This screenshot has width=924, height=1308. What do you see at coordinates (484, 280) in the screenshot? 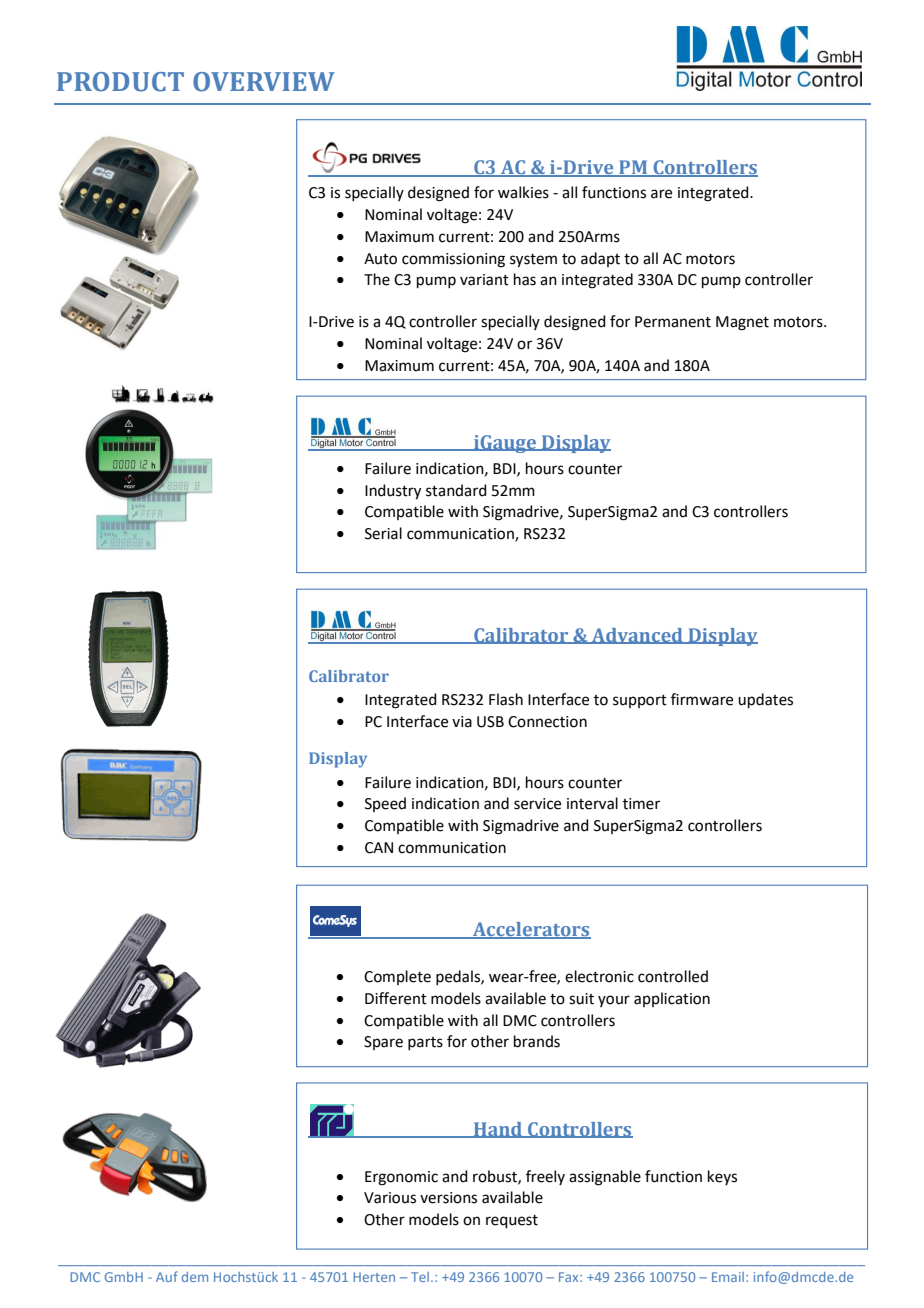
I see `variant` at bounding box center [484, 280].
